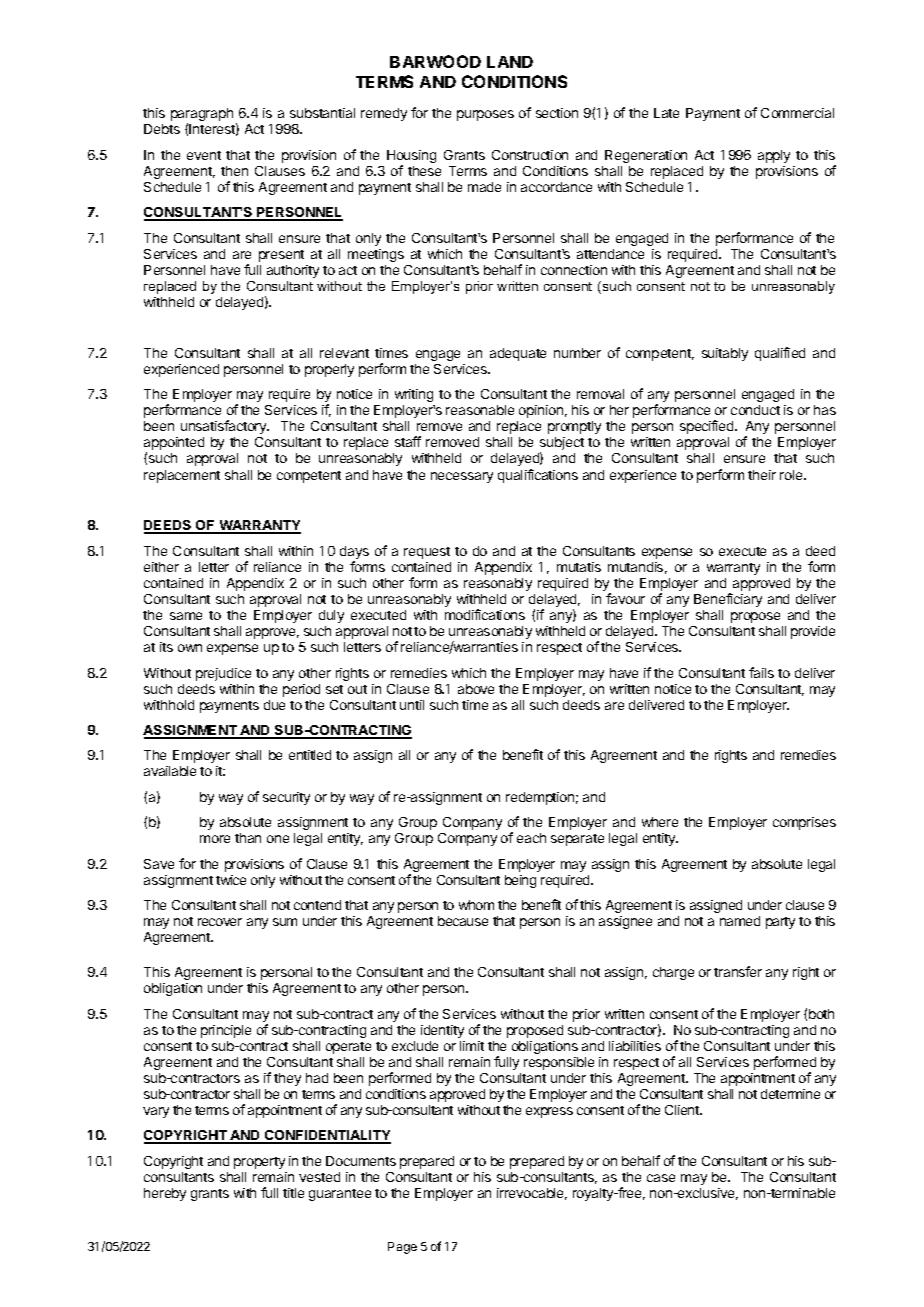 This screenshot has width=924, height=1307. I want to click on purposes, so click(485, 115).
